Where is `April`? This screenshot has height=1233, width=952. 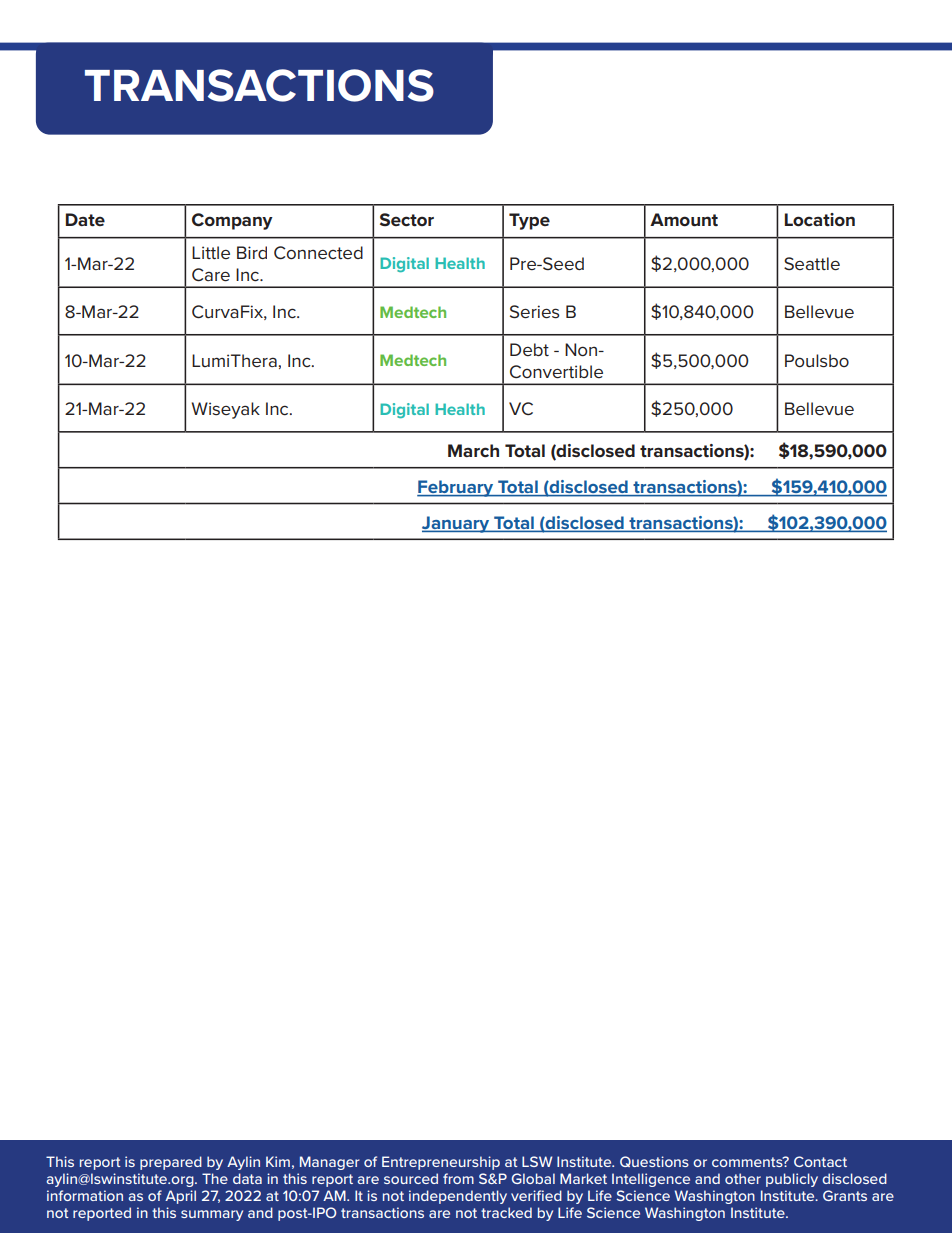
April is located at coordinates (180, 1197).
